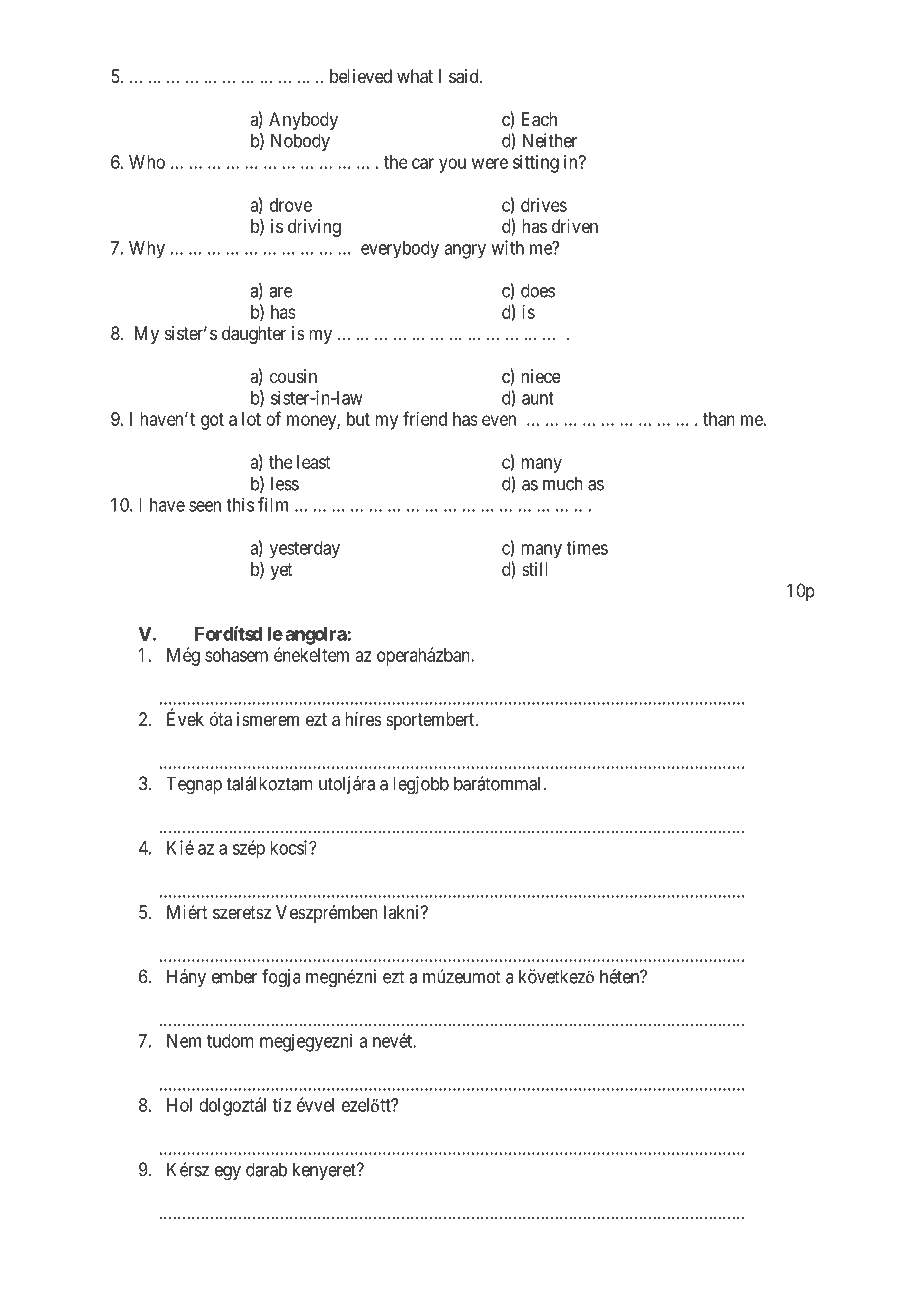 The height and width of the document is (1308, 924). I want to click on yet, so click(282, 571).
